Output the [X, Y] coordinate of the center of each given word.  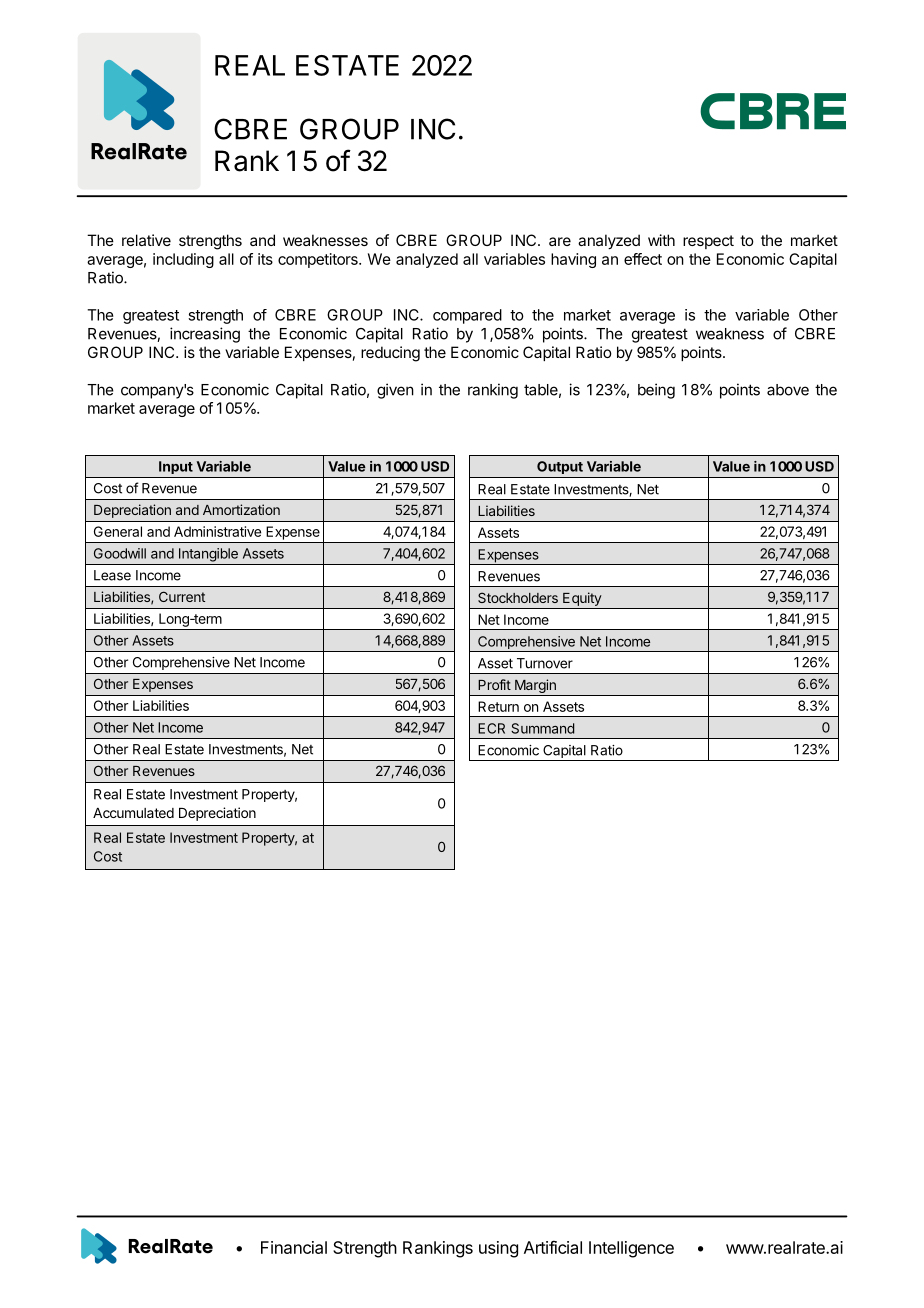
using [498, 1249]
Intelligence [631, 1249]
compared [467, 316]
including [183, 260]
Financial [294, 1247]
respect [708, 242]
